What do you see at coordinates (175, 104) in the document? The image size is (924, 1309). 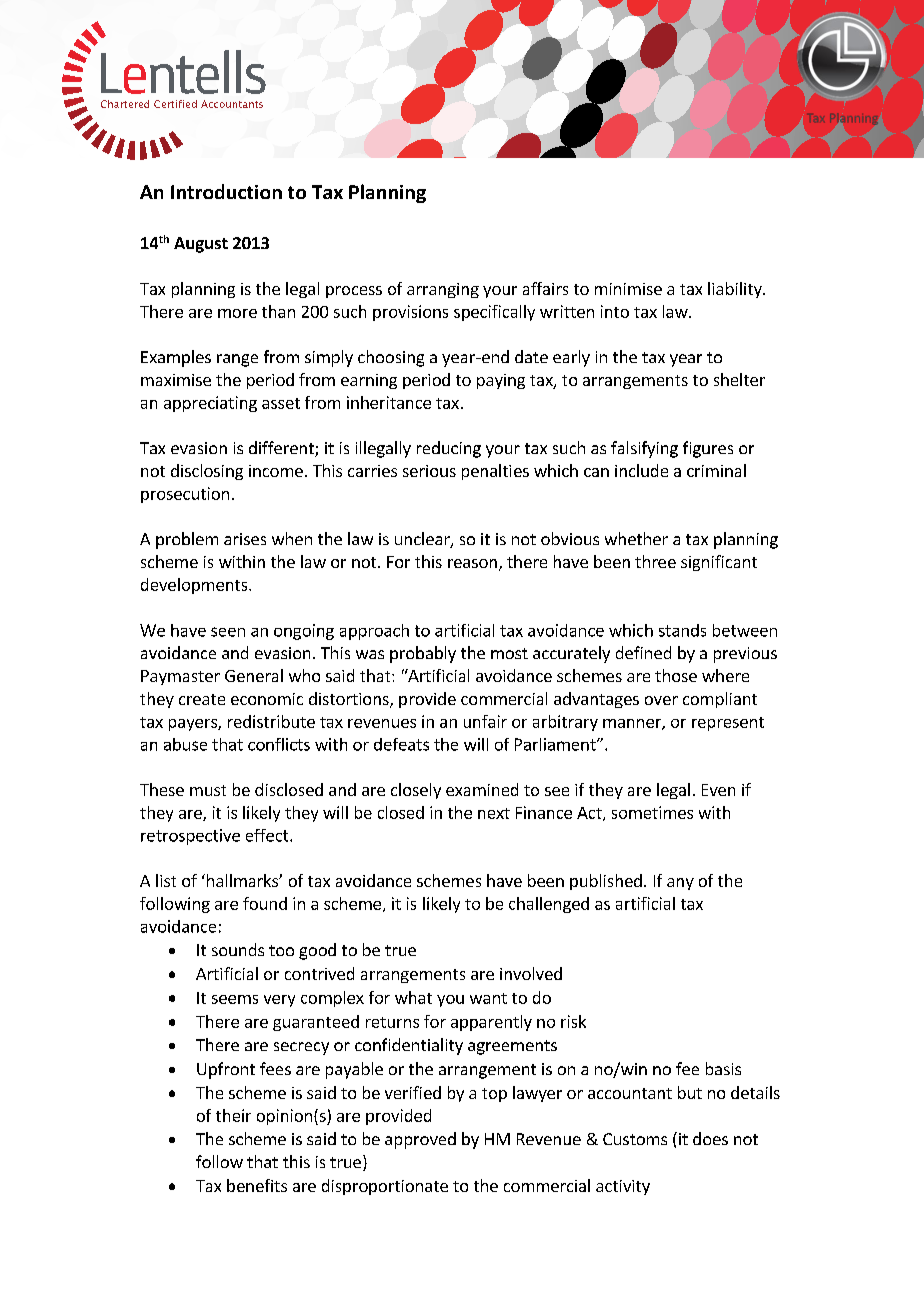 I see `Certified` at bounding box center [175, 104].
